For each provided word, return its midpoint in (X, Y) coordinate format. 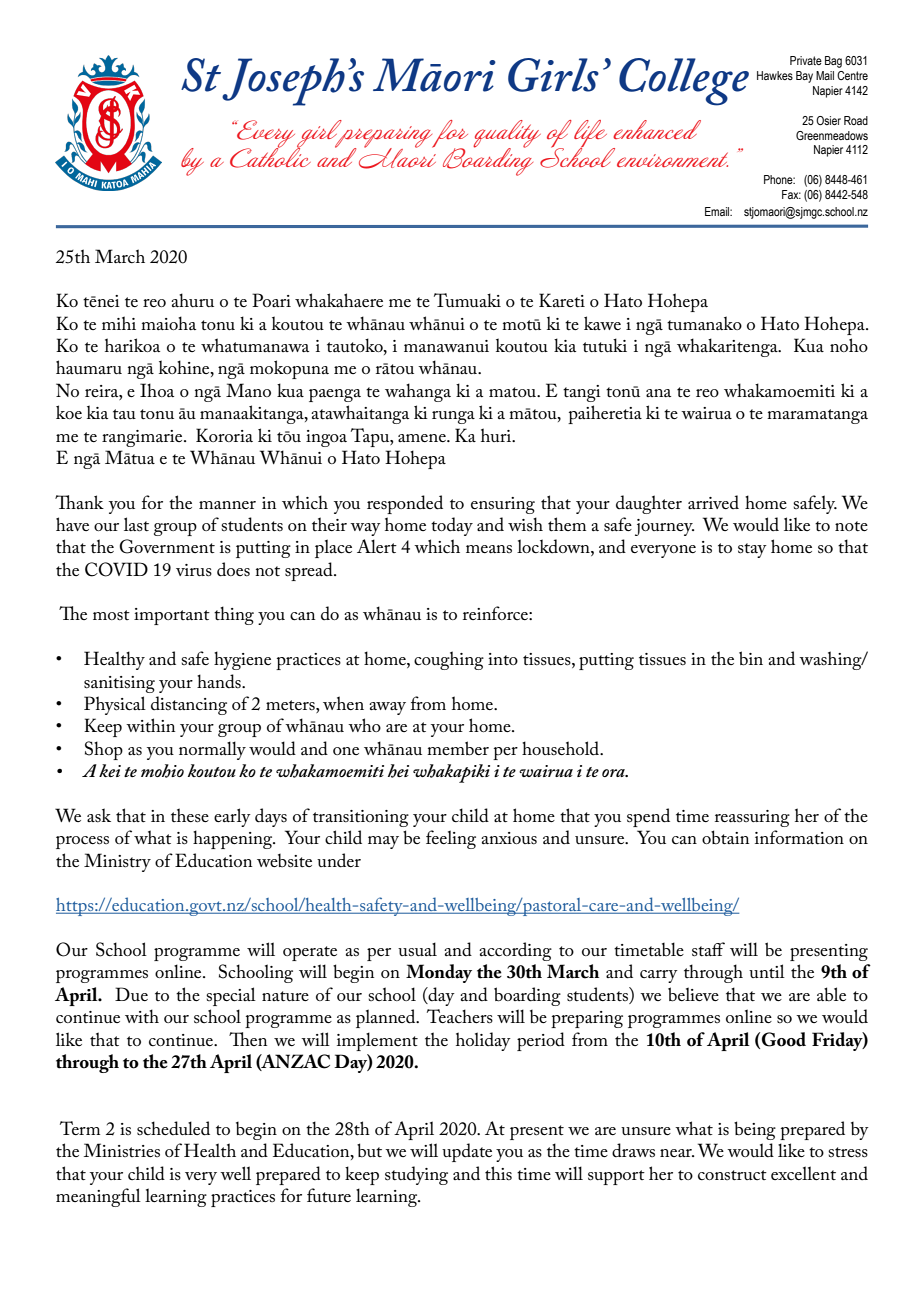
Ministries (122, 1150)
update (467, 1152)
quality (507, 135)
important (172, 616)
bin (751, 658)
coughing (449, 660)
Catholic (270, 156)
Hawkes (775, 75)
